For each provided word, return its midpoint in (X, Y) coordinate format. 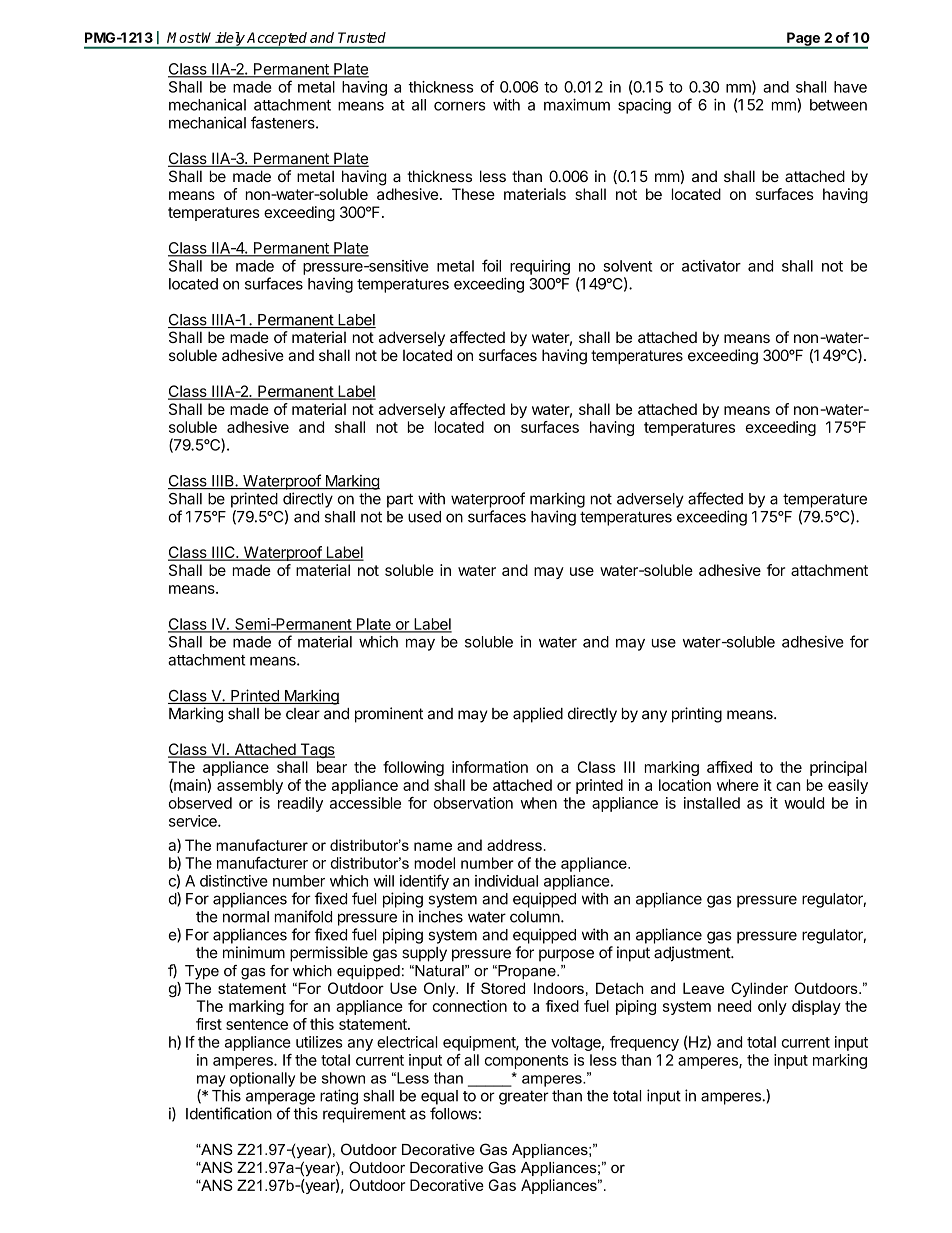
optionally (262, 1079)
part (400, 500)
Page (803, 40)
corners (459, 106)
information (490, 767)
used (424, 517)
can (788, 786)
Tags (316, 750)
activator (711, 266)
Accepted (277, 40)
